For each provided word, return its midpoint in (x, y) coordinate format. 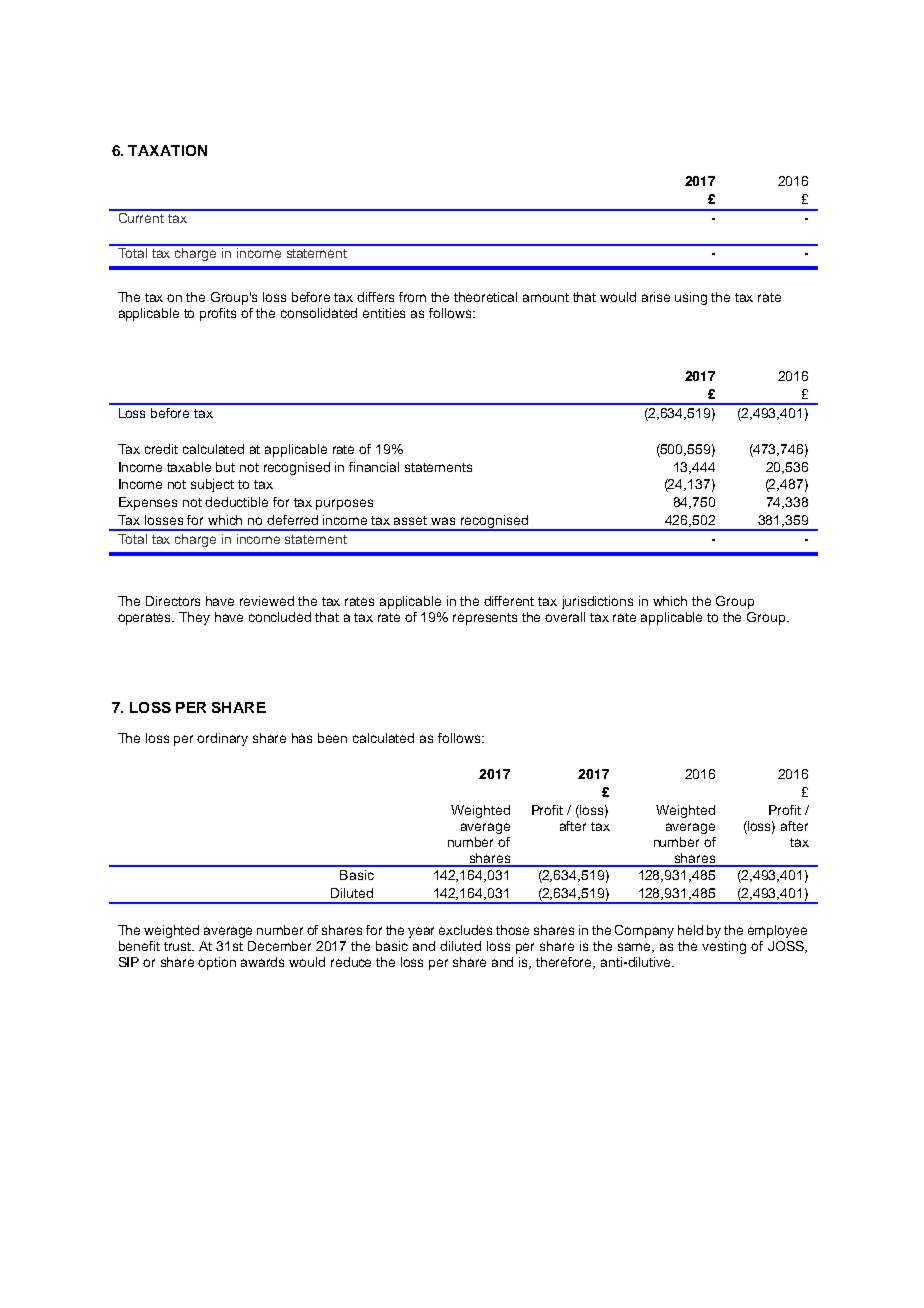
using (691, 298)
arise (656, 297)
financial (374, 467)
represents (485, 619)
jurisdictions (597, 602)
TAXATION (167, 150)
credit (161, 449)
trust (179, 946)
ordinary (222, 739)
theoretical (485, 297)
